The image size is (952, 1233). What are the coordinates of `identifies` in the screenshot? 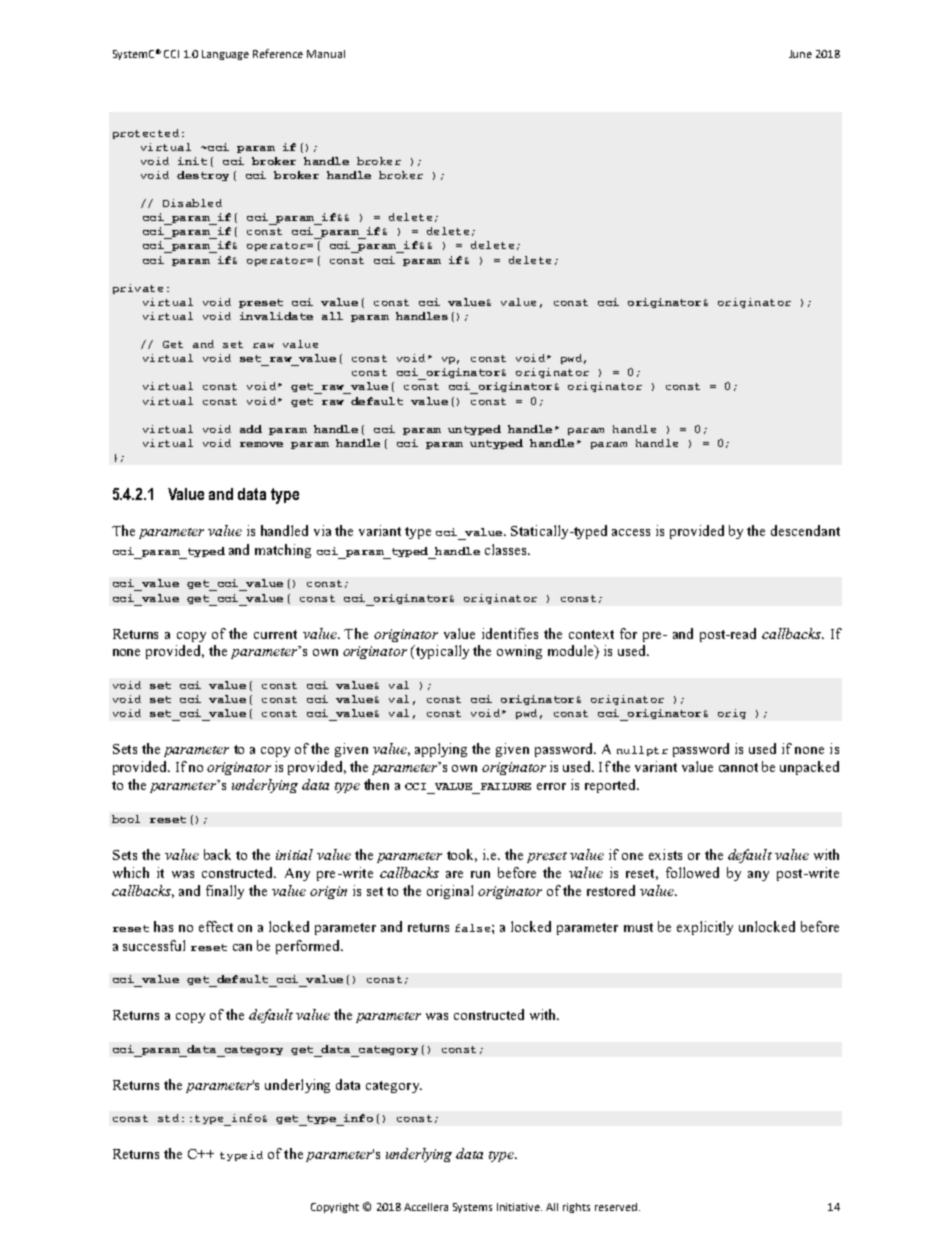 It's located at (510, 633).
